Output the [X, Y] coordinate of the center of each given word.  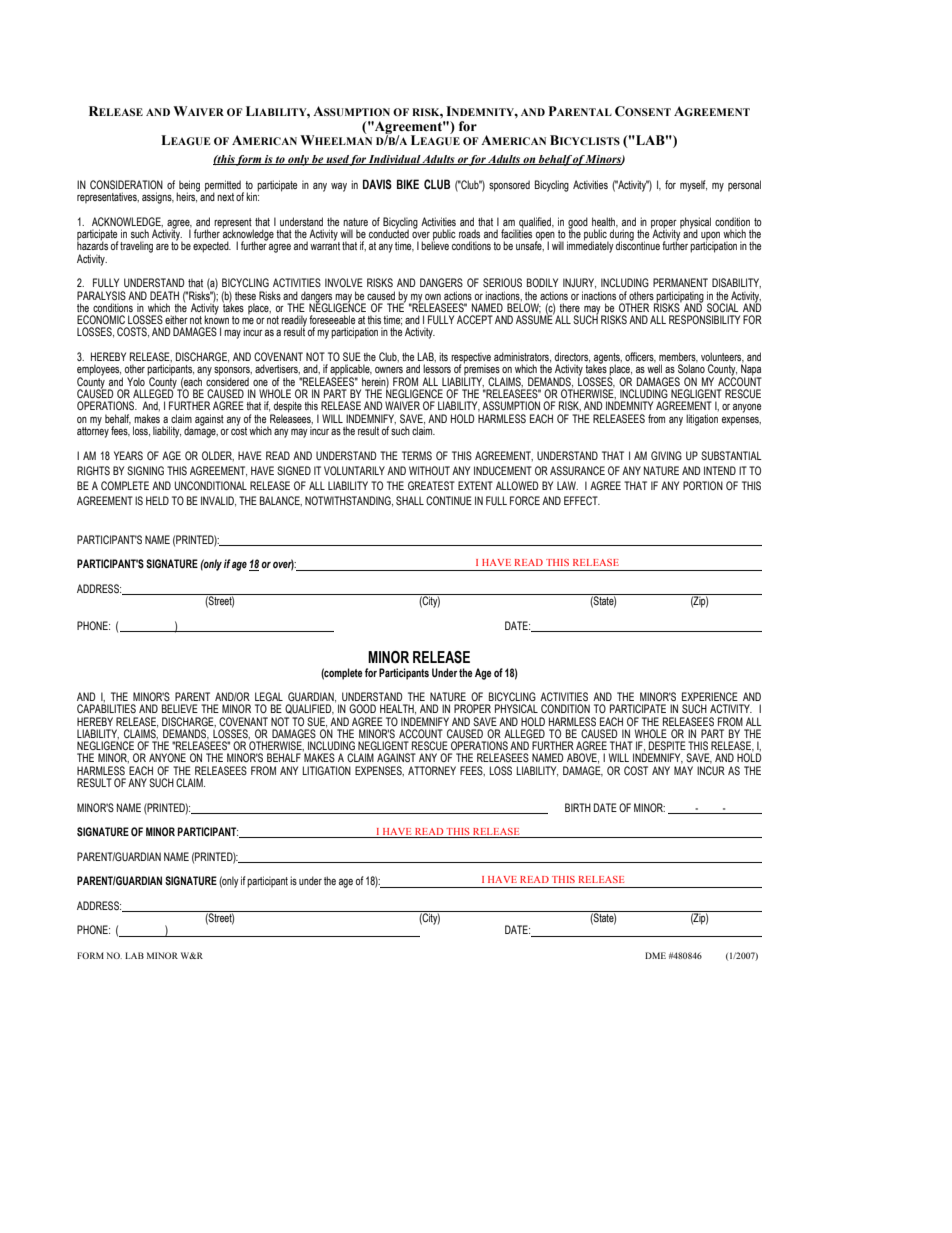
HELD [157, 500]
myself [693, 186]
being [188, 187]
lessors [437, 368]
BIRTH [578, 807]
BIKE [408, 184]
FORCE [525, 500]
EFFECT [582, 500]
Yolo [136, 381]
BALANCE [281, 501]
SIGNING [145, 470]
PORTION [703, 485]
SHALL [410, 500]
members [678, 357]
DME [655, 955]
